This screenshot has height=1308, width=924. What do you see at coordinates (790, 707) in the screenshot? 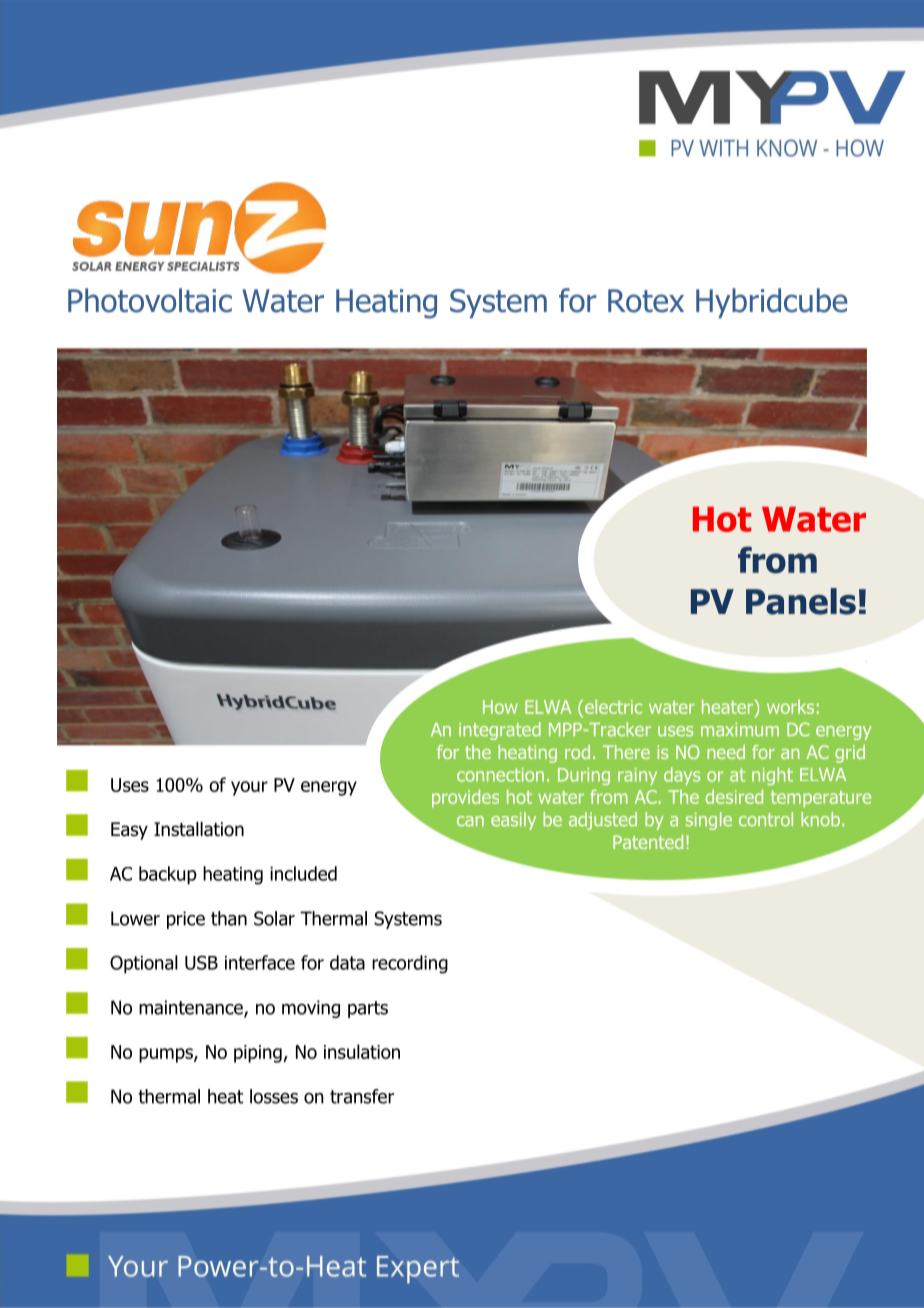
I see `works` at bounding box center [790, 707].
